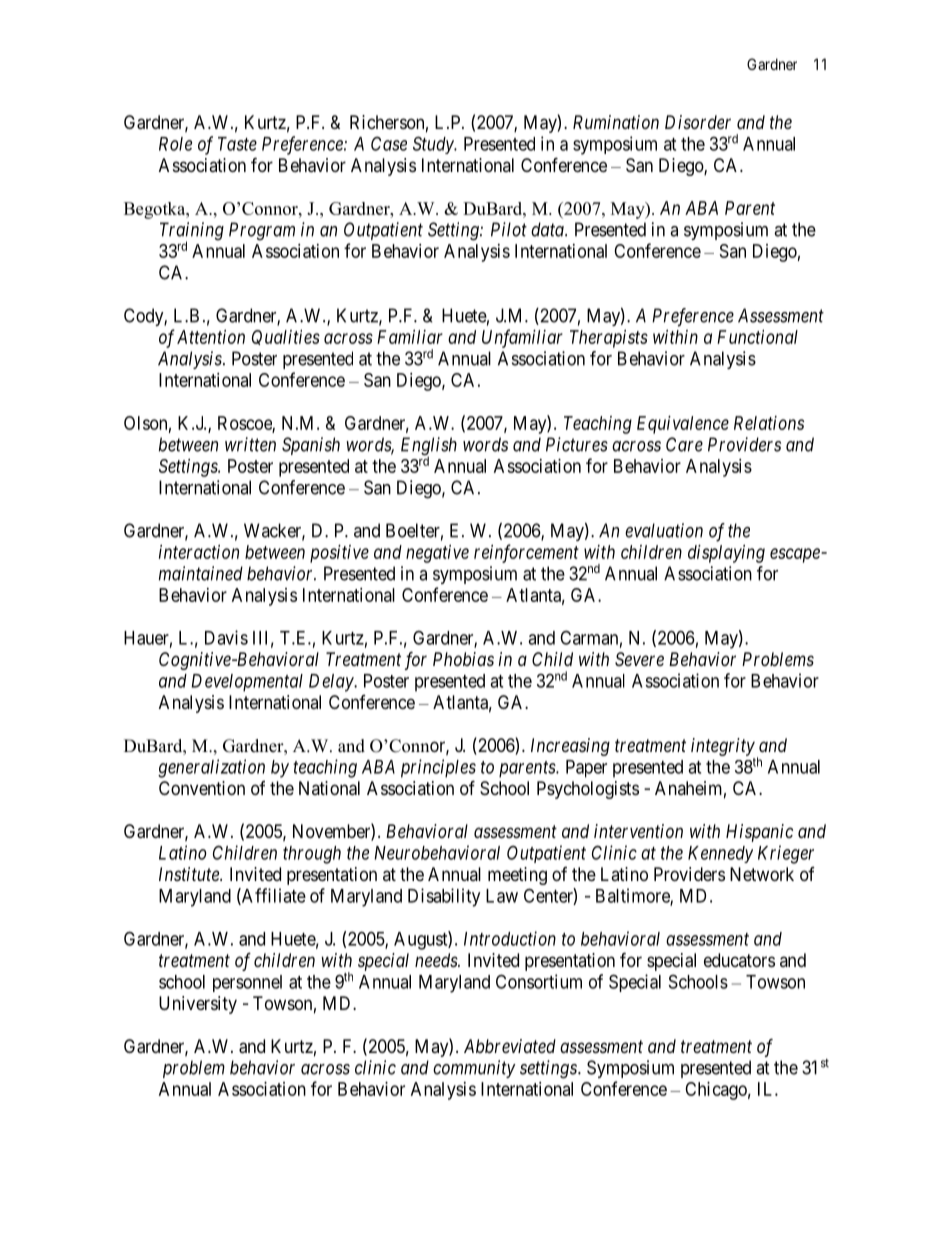 This screenshot has width=952, height=1233. Describe the element at coordinates (429, 447) in the screenshot. I see `English` at that location.
